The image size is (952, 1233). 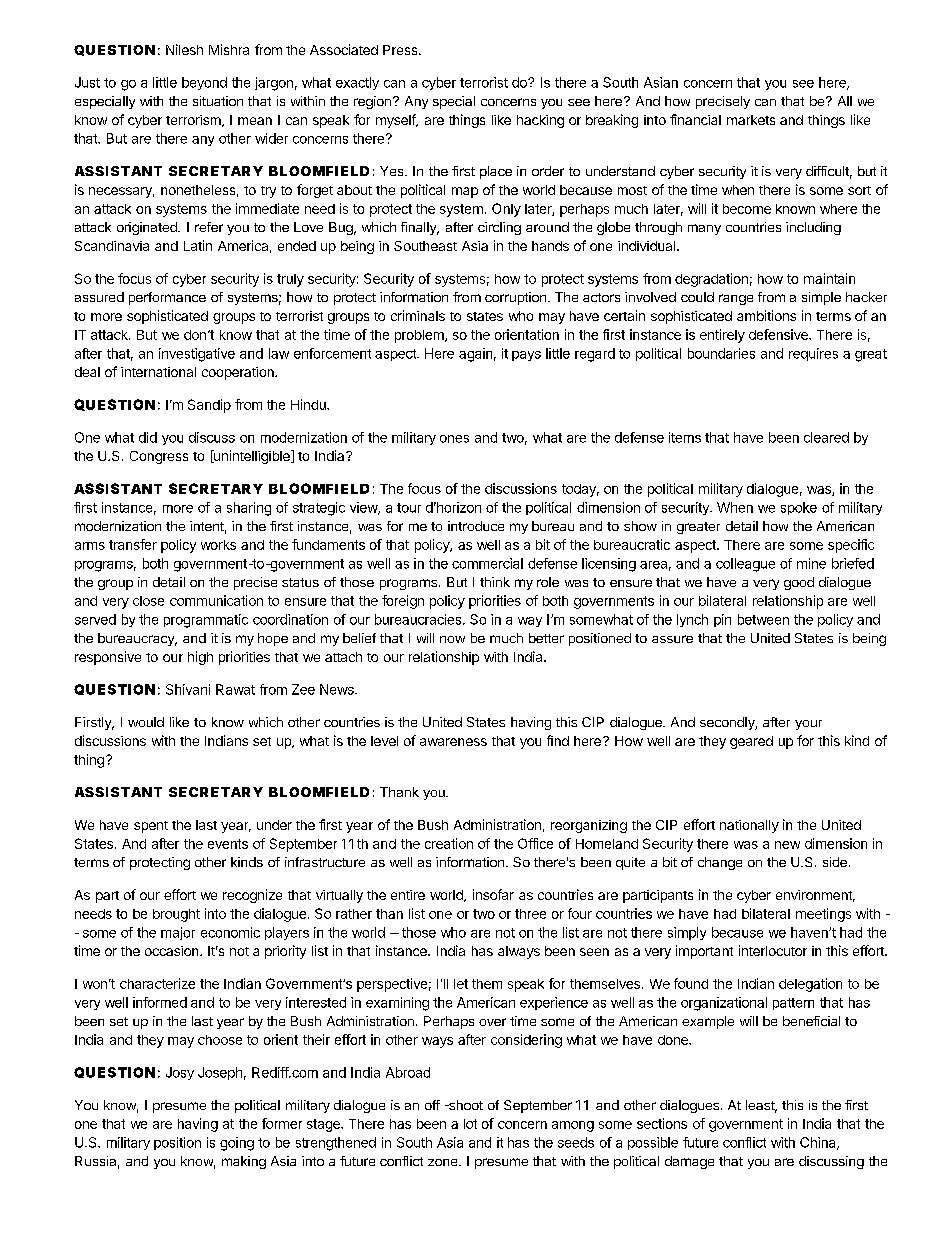 What do you see at coordinates (495, 582) in the image?
I see `think` at bounding box center [495, 582].
